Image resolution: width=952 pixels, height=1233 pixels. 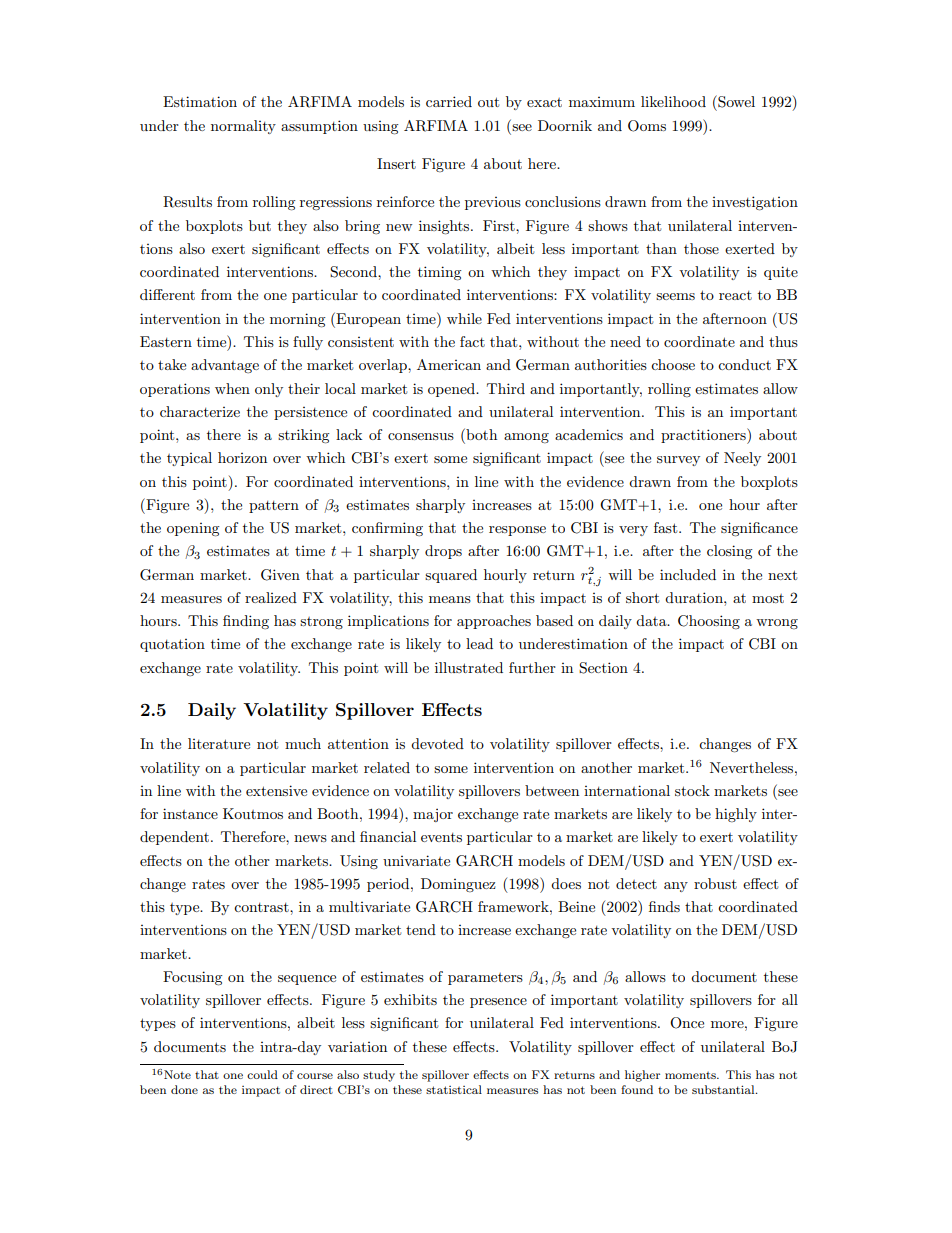 What do you see at coordinates (449, 101) in the screenshot?
I see `carried` at bounding box center [449, 101].
